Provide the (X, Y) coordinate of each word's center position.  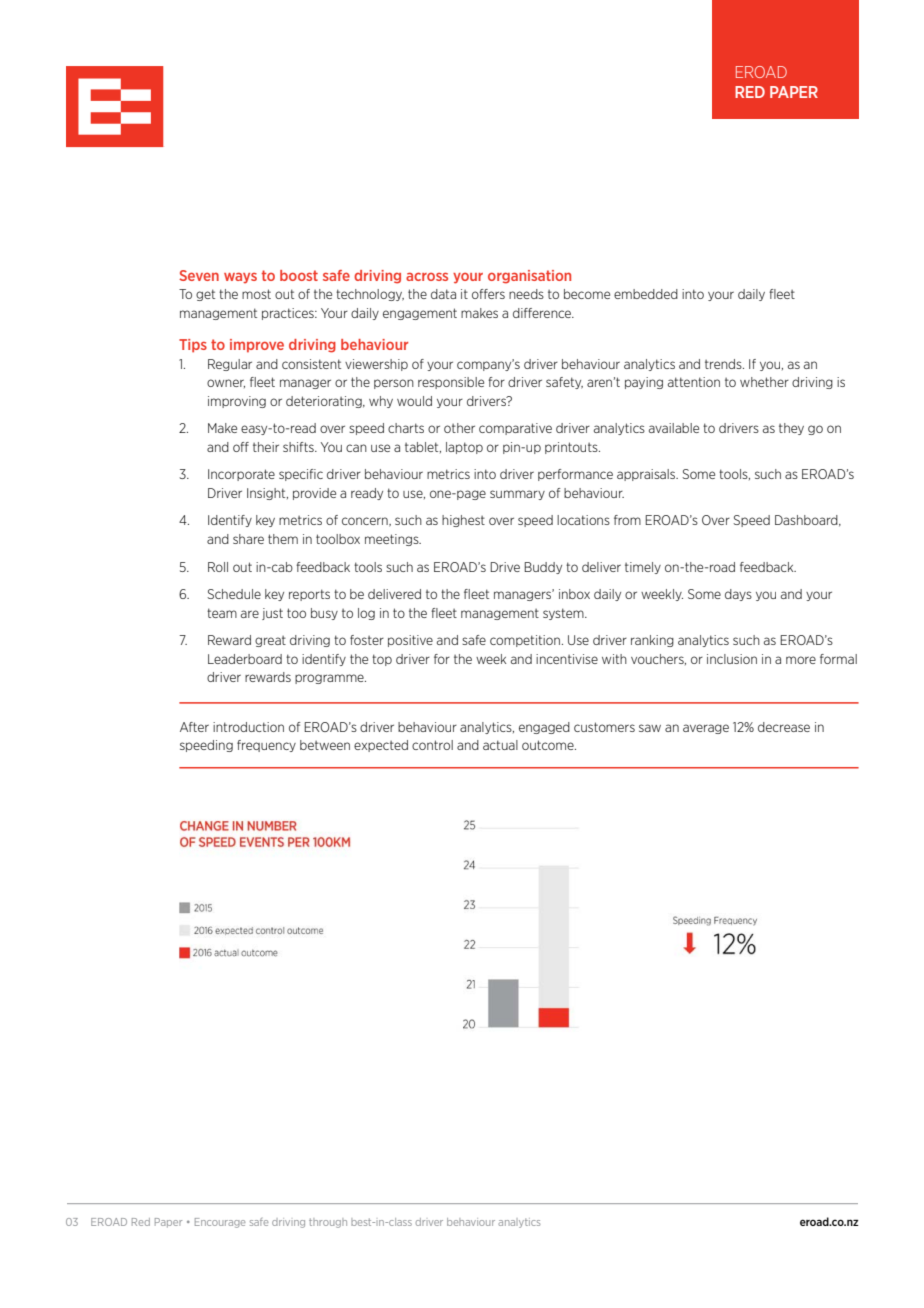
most (256, 294)
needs (526, 294)
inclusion (732, 659)
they (791, 429)
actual (500, 745)
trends (724, 364)
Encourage (220, 1223)
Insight (267, 494)
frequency (266, 746)
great (270, 641)
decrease (784, 727)
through (328, 1223)
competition (526, 641)
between (325, 745)
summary (517, 495)
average (706, 729)
